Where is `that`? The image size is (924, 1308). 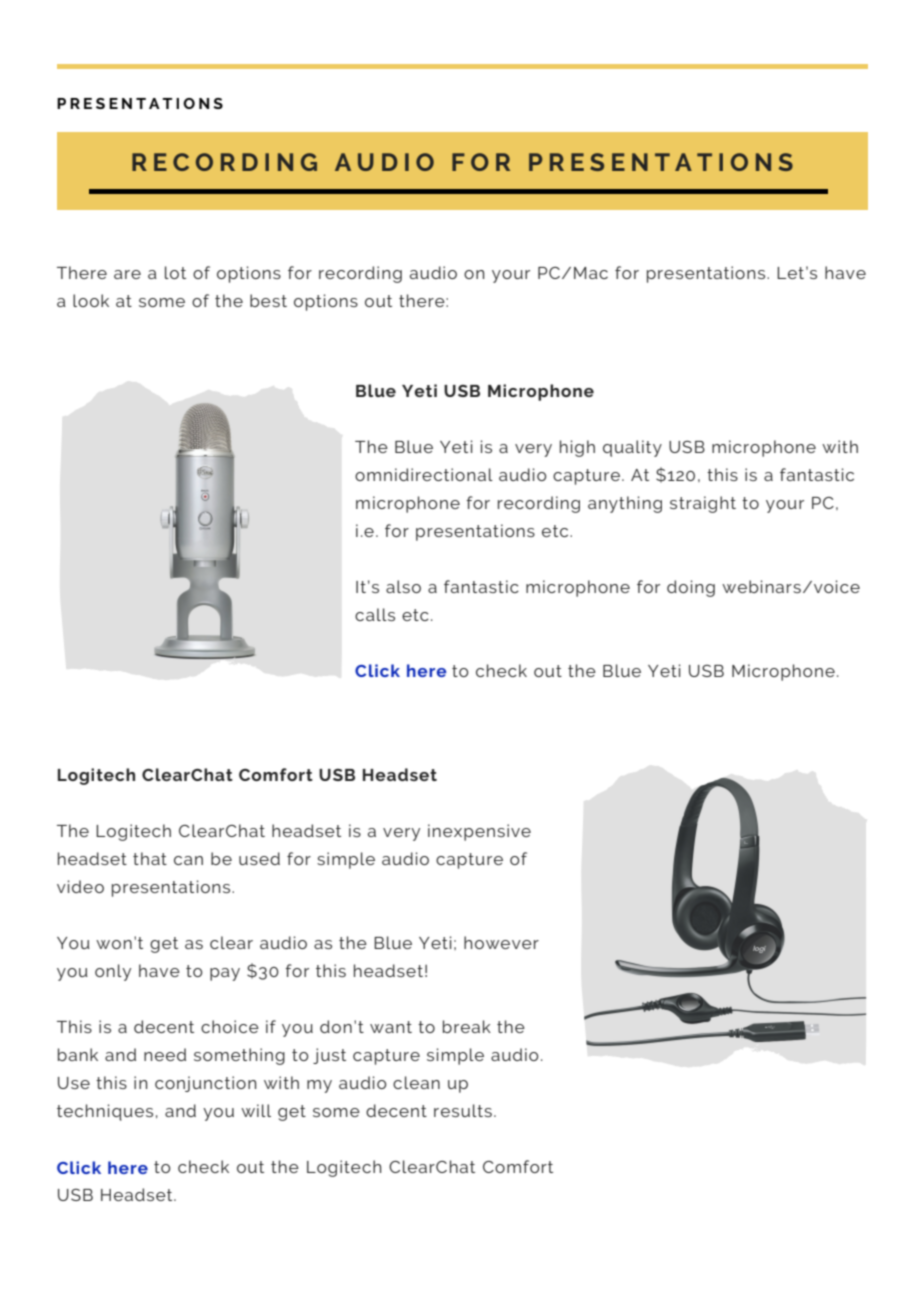 that is located at coordinates (150, 858).
